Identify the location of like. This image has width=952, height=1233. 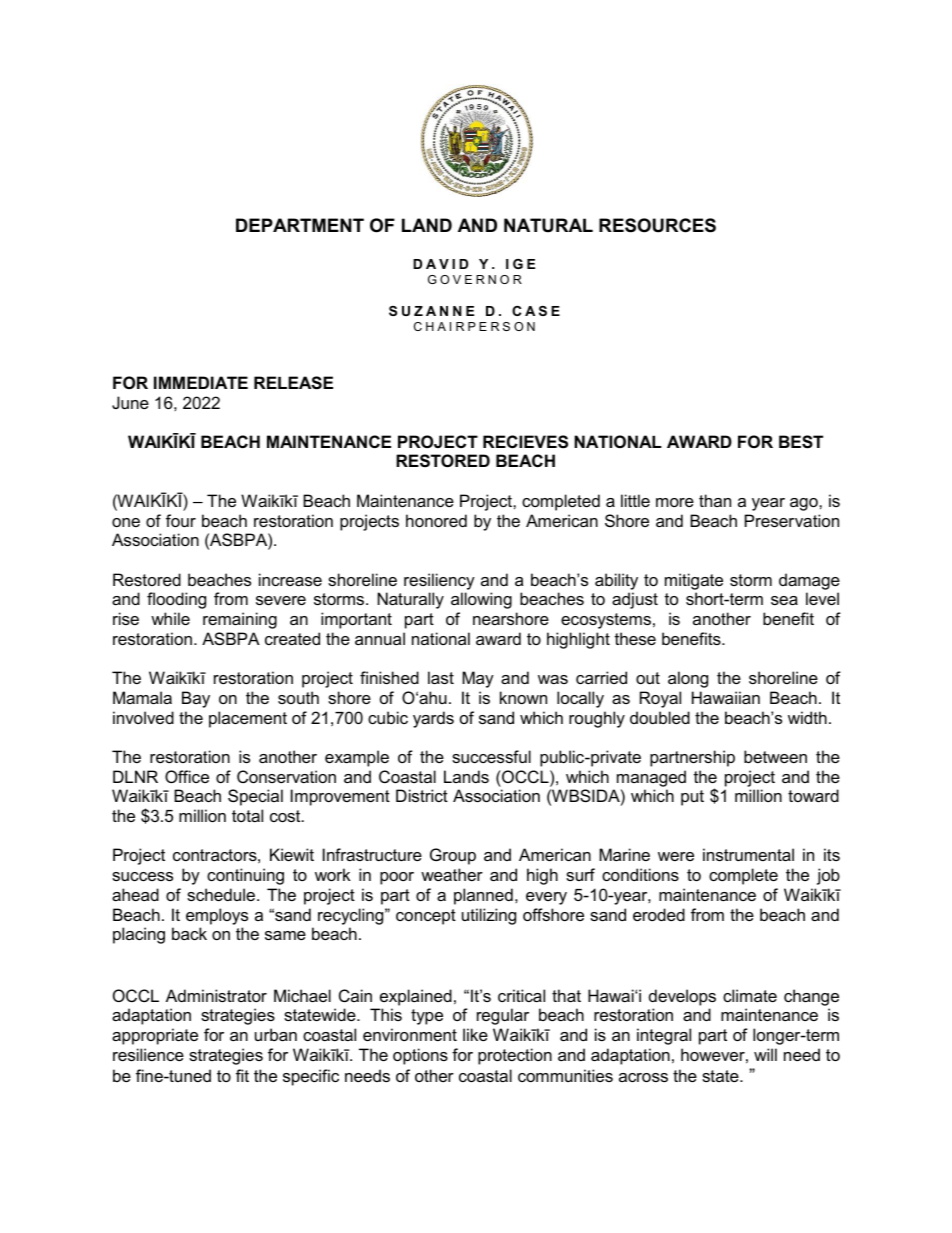
(475, 1034).
